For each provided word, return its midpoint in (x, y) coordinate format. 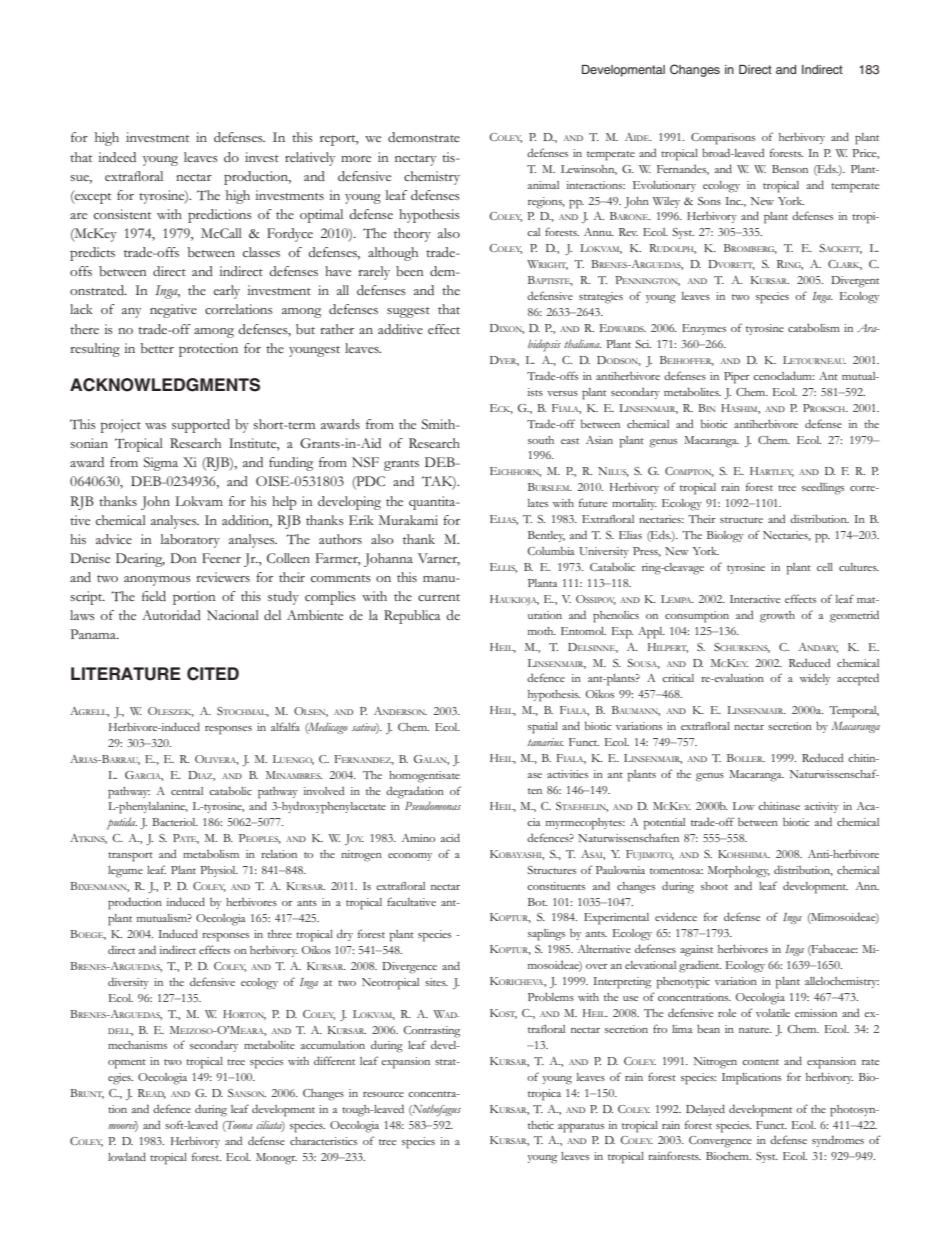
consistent (123, 214)
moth (542, 631)
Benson (790, 169)
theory (412, 235)
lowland (127, 1156)
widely (815, 679)
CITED (213, 674)
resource (383, 1094)
